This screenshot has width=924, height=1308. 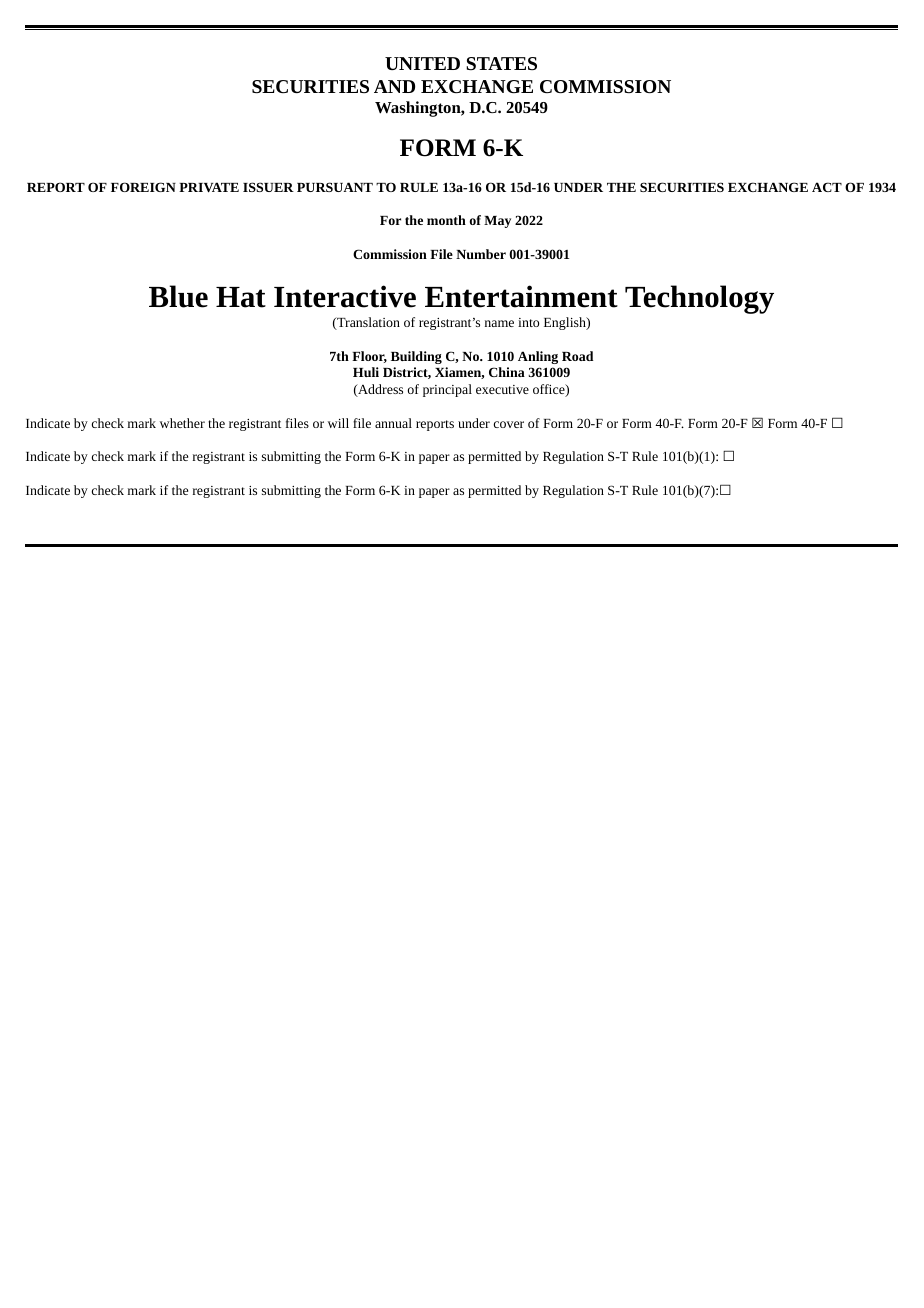 I want to click on AND, so click(x=394, y=86).
